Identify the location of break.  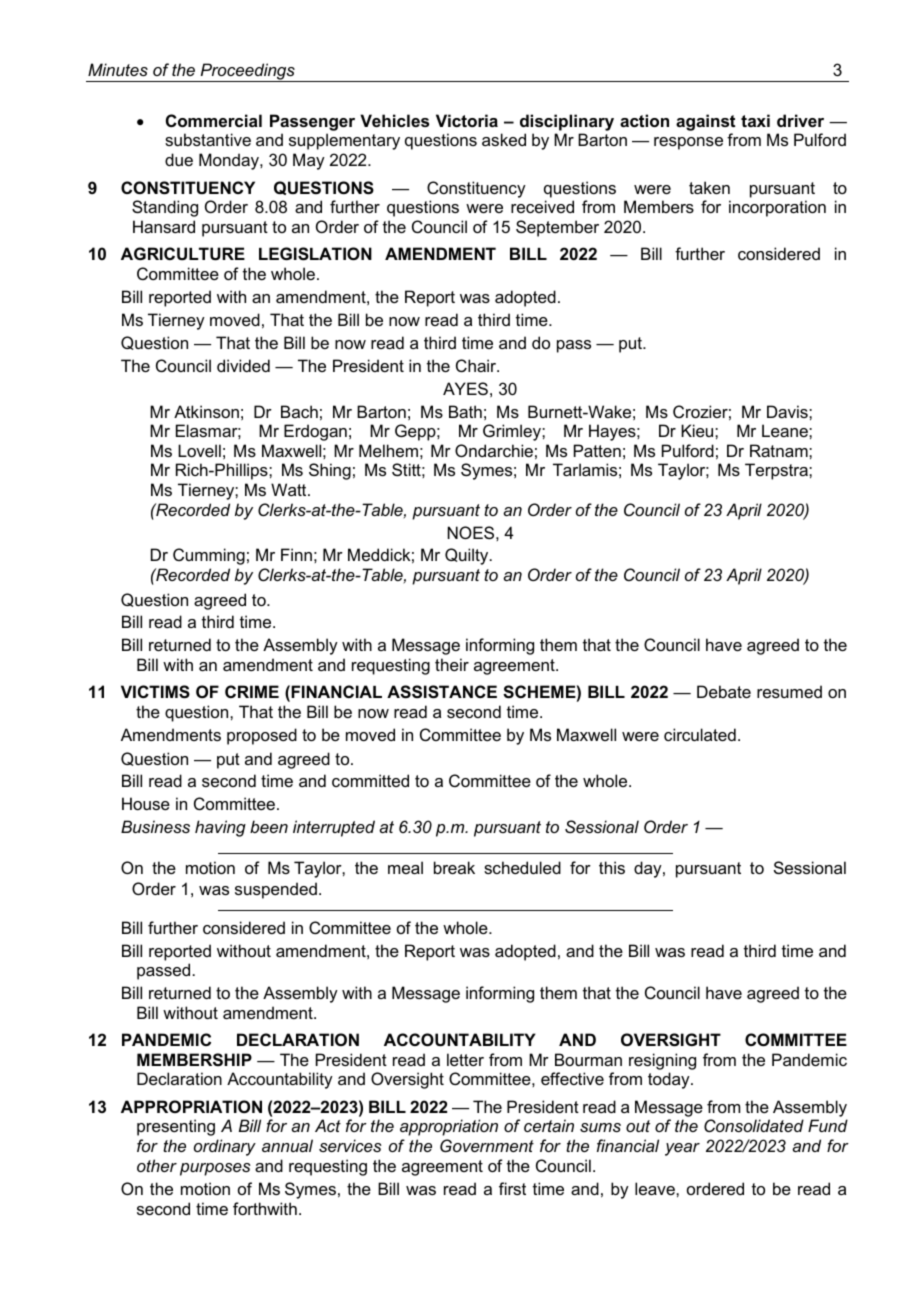
(454, 867).
